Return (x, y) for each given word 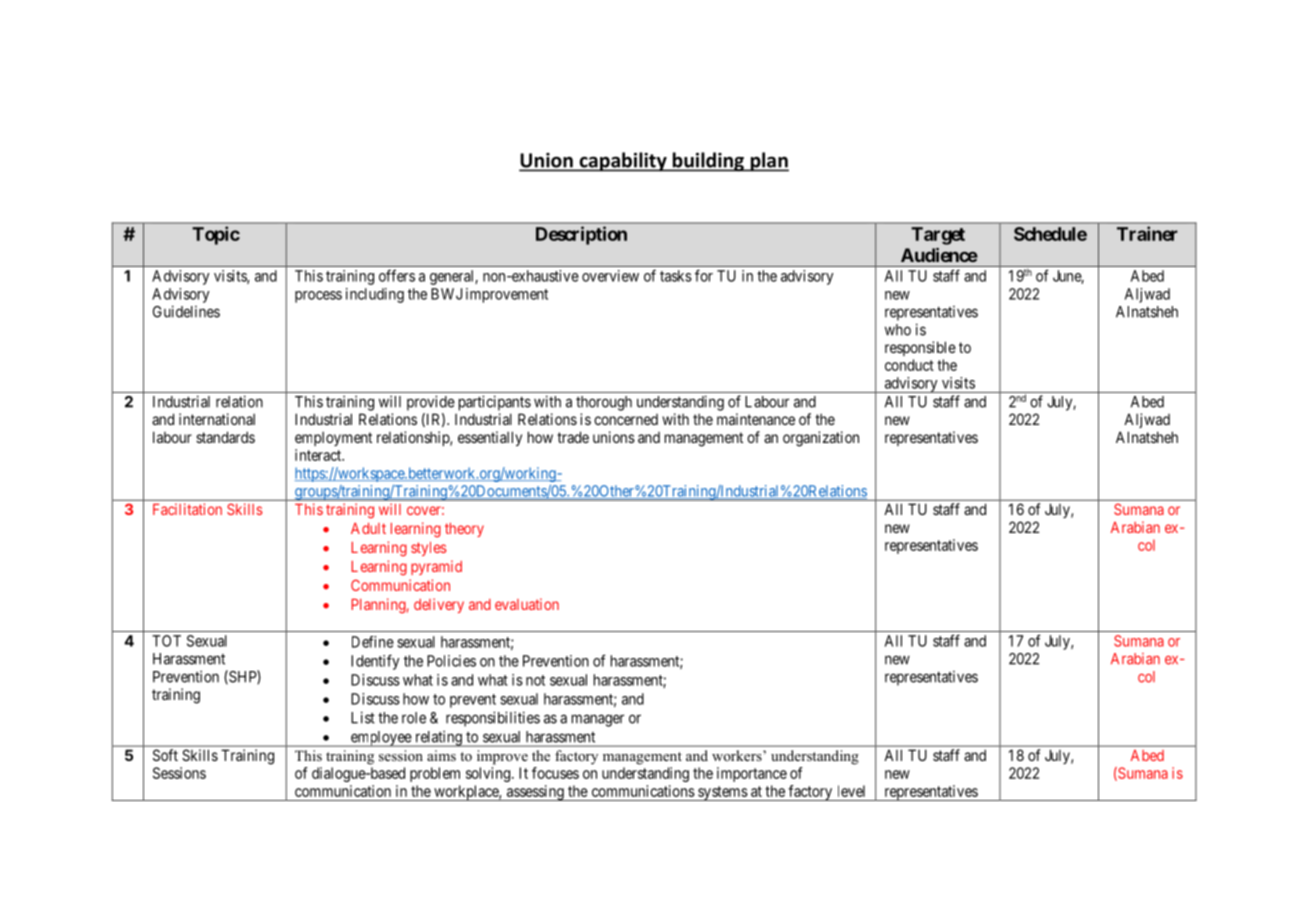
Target (938, 236)
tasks (676, 276)
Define (373, 642)
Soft (165, 755)
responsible (920, 348)
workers (738, 755)
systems (722, 793)
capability (623, 162)
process (318, 297)
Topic (216, 235)
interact (319, 455)
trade (573, 437)
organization (821, 439)
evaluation (527, 604)
